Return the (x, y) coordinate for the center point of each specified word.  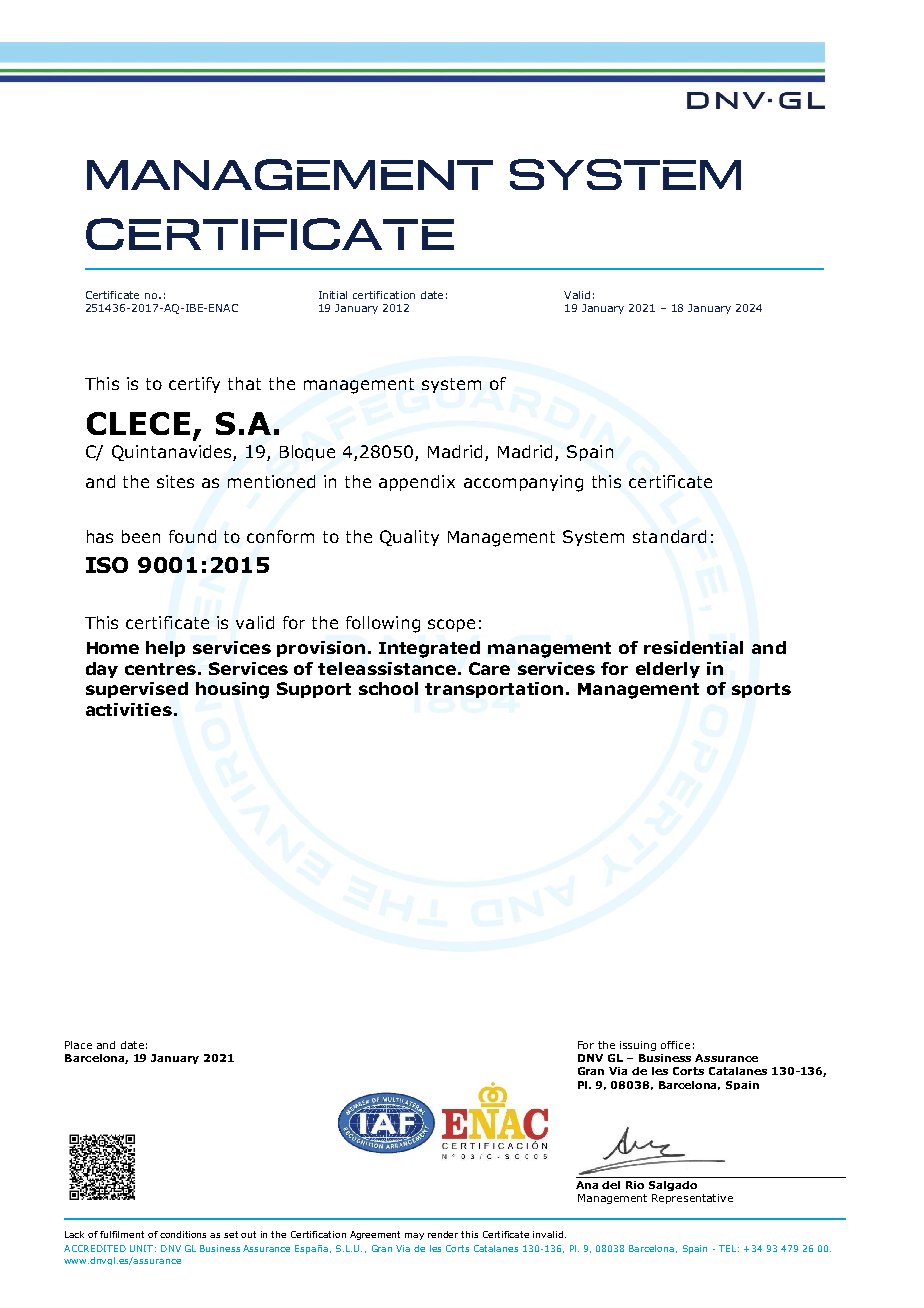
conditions (183, 1234)
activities (129, 709)
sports (761, 690)
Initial (333, 295)
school (388, 688)
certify (194, 385)
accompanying (523, 483)
